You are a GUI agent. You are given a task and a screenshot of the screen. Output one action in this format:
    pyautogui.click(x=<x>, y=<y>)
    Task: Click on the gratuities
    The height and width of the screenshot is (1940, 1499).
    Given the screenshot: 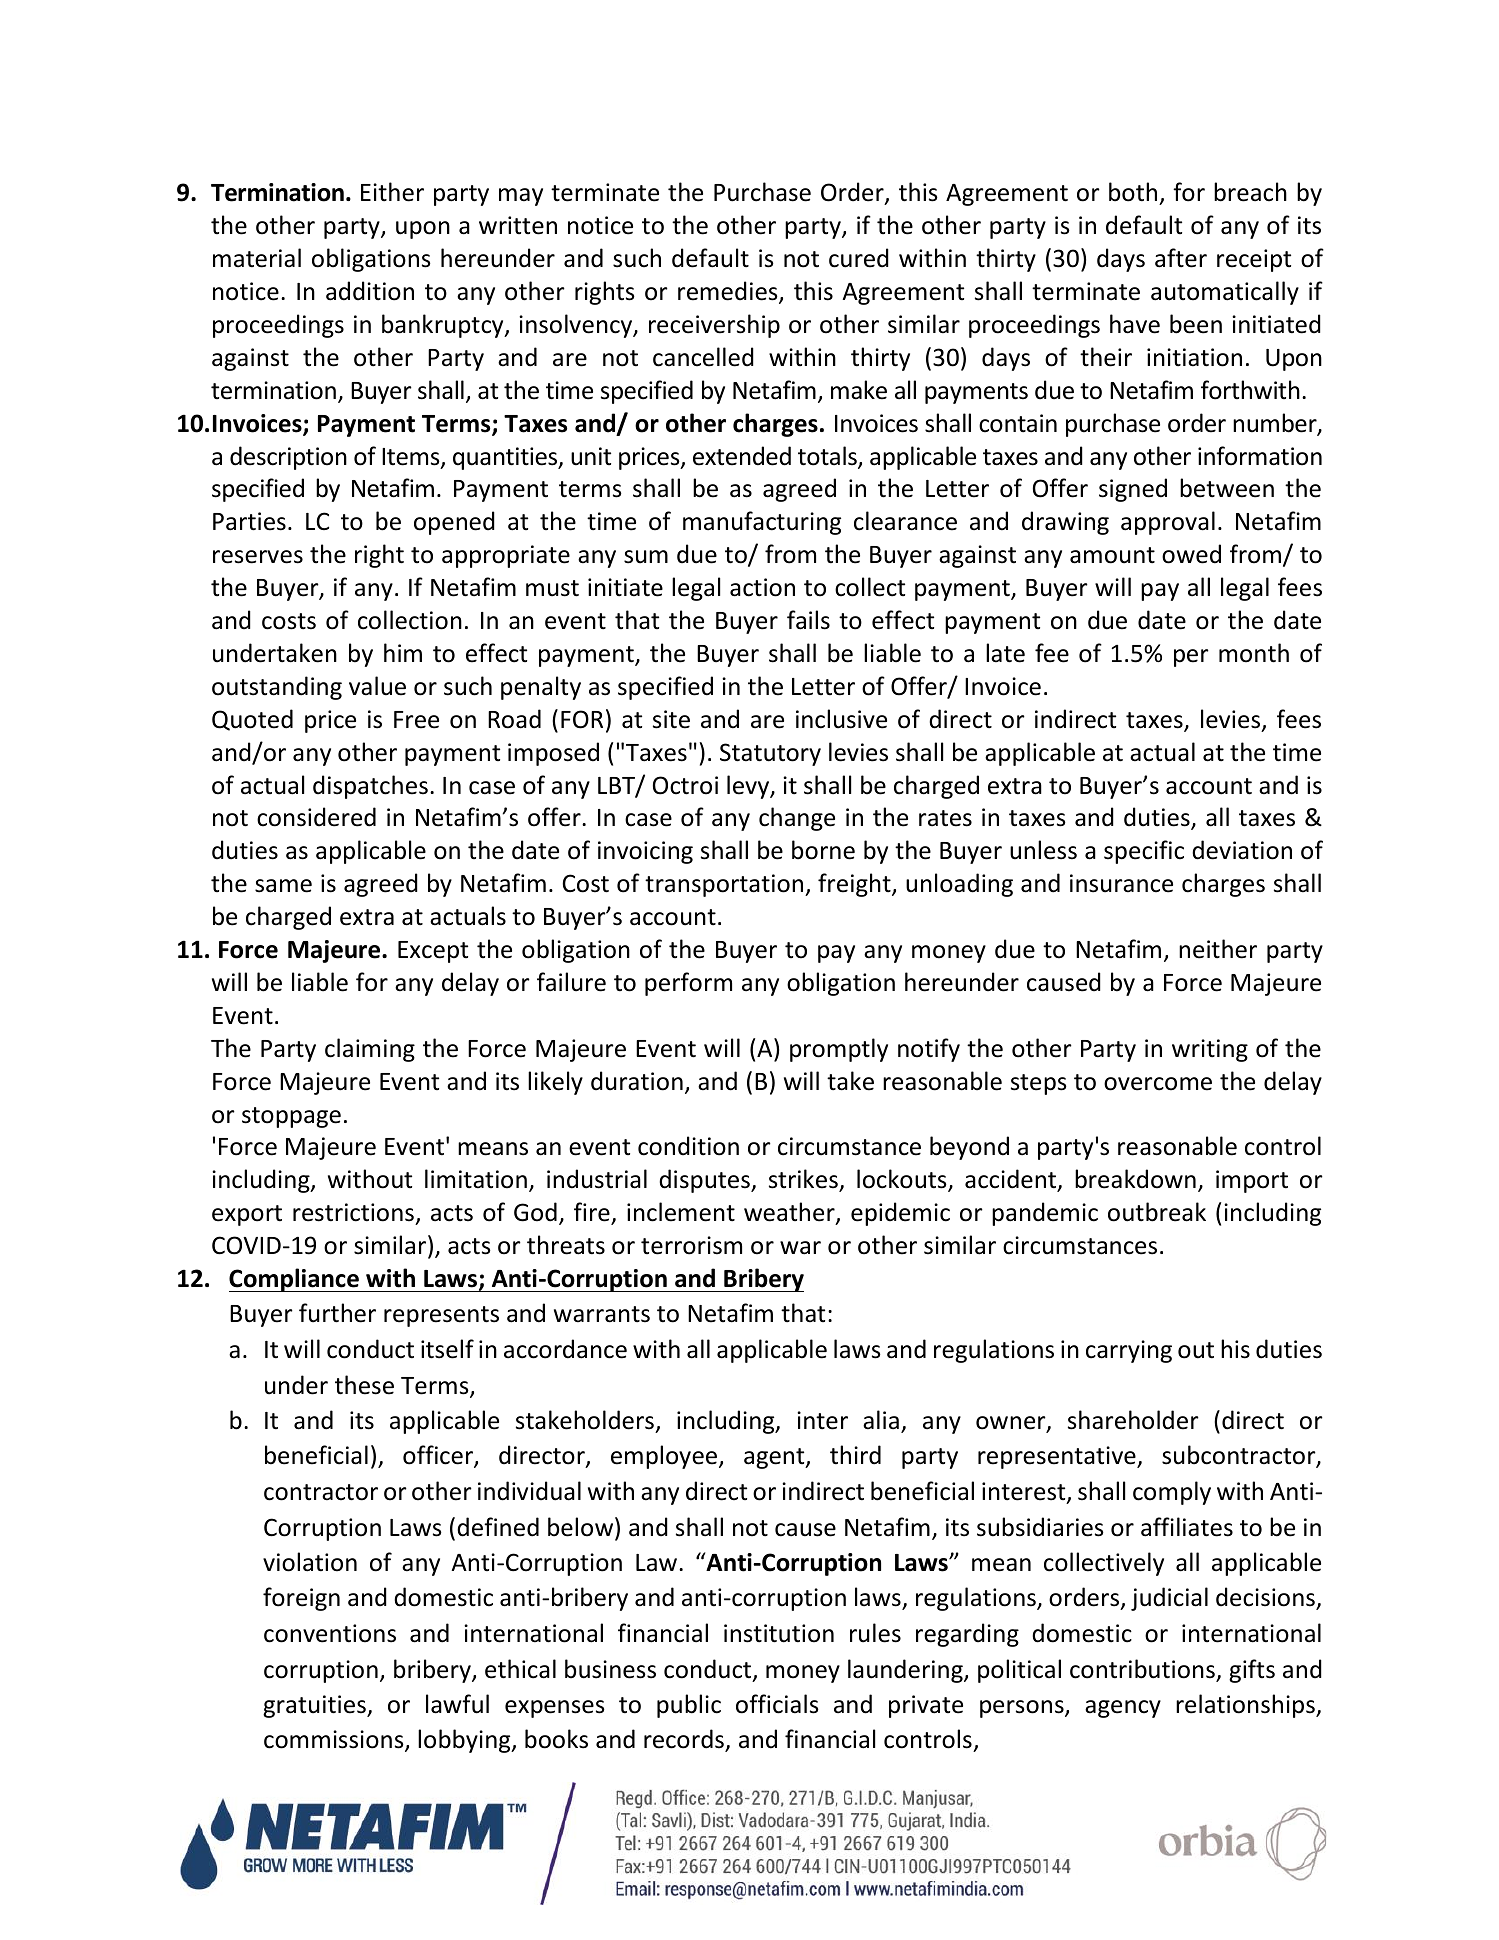 What is the action you would take?
    pyautogui.click(x=315, y=1706)
